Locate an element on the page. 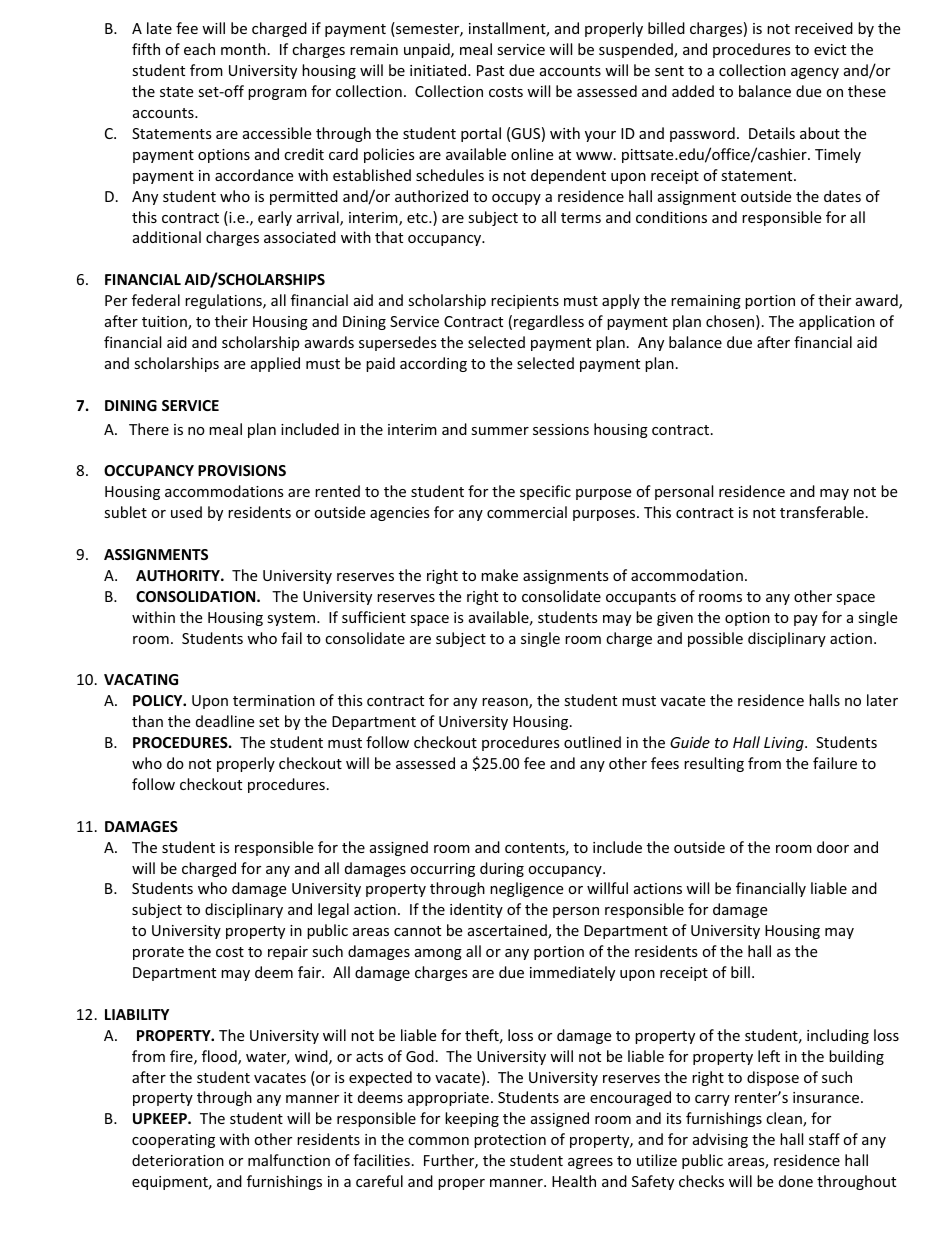  make is located at coordinates (499, 575).
